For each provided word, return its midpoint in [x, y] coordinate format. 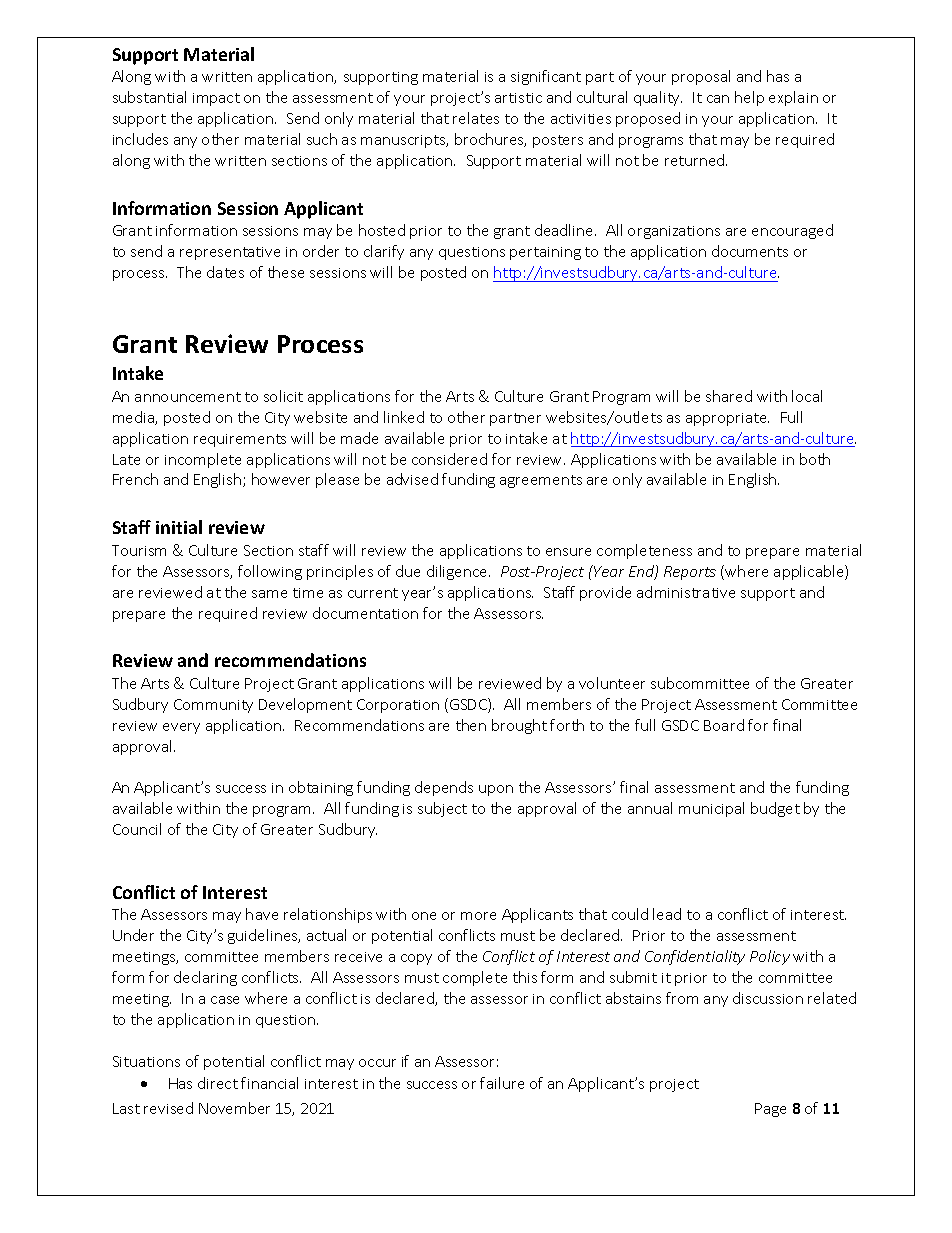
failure [502, 1083]
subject [442, 809]
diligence [458, 572]
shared [729, 396]
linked [404, 417]
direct [218, 1083]
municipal [711, 809]
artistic [518, 98]
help [749, 98]
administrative [686, 592]
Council [137, 829]
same [269, 594]
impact [216, 99]
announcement [188, 397]
